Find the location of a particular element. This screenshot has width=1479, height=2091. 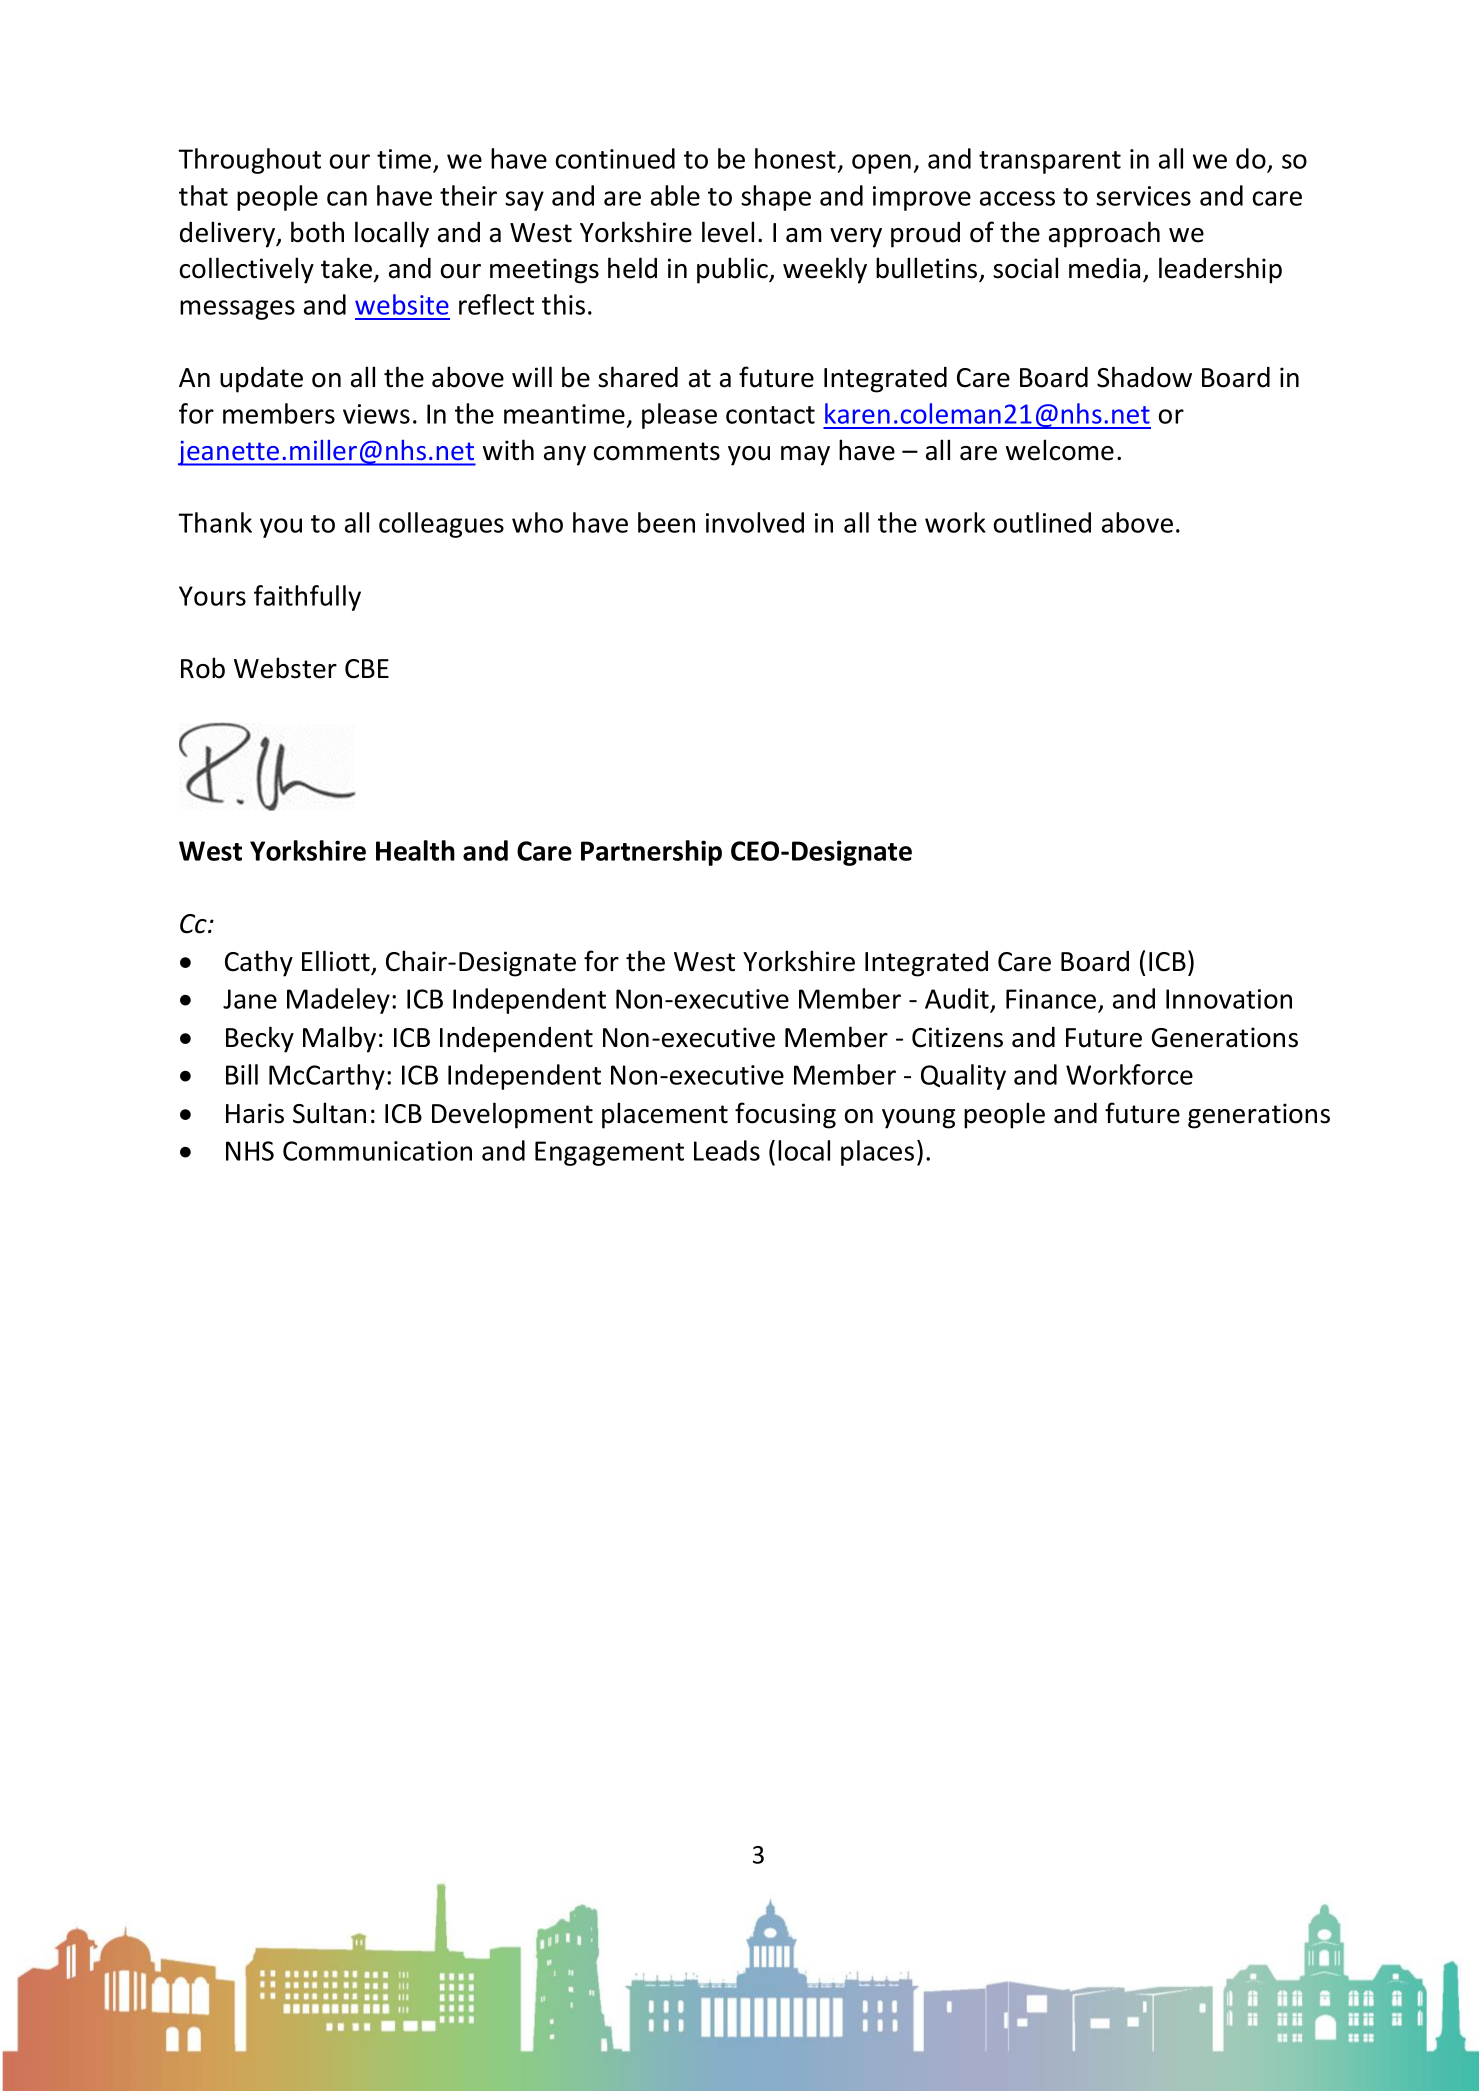

able is located at coordinates (675, 195).
